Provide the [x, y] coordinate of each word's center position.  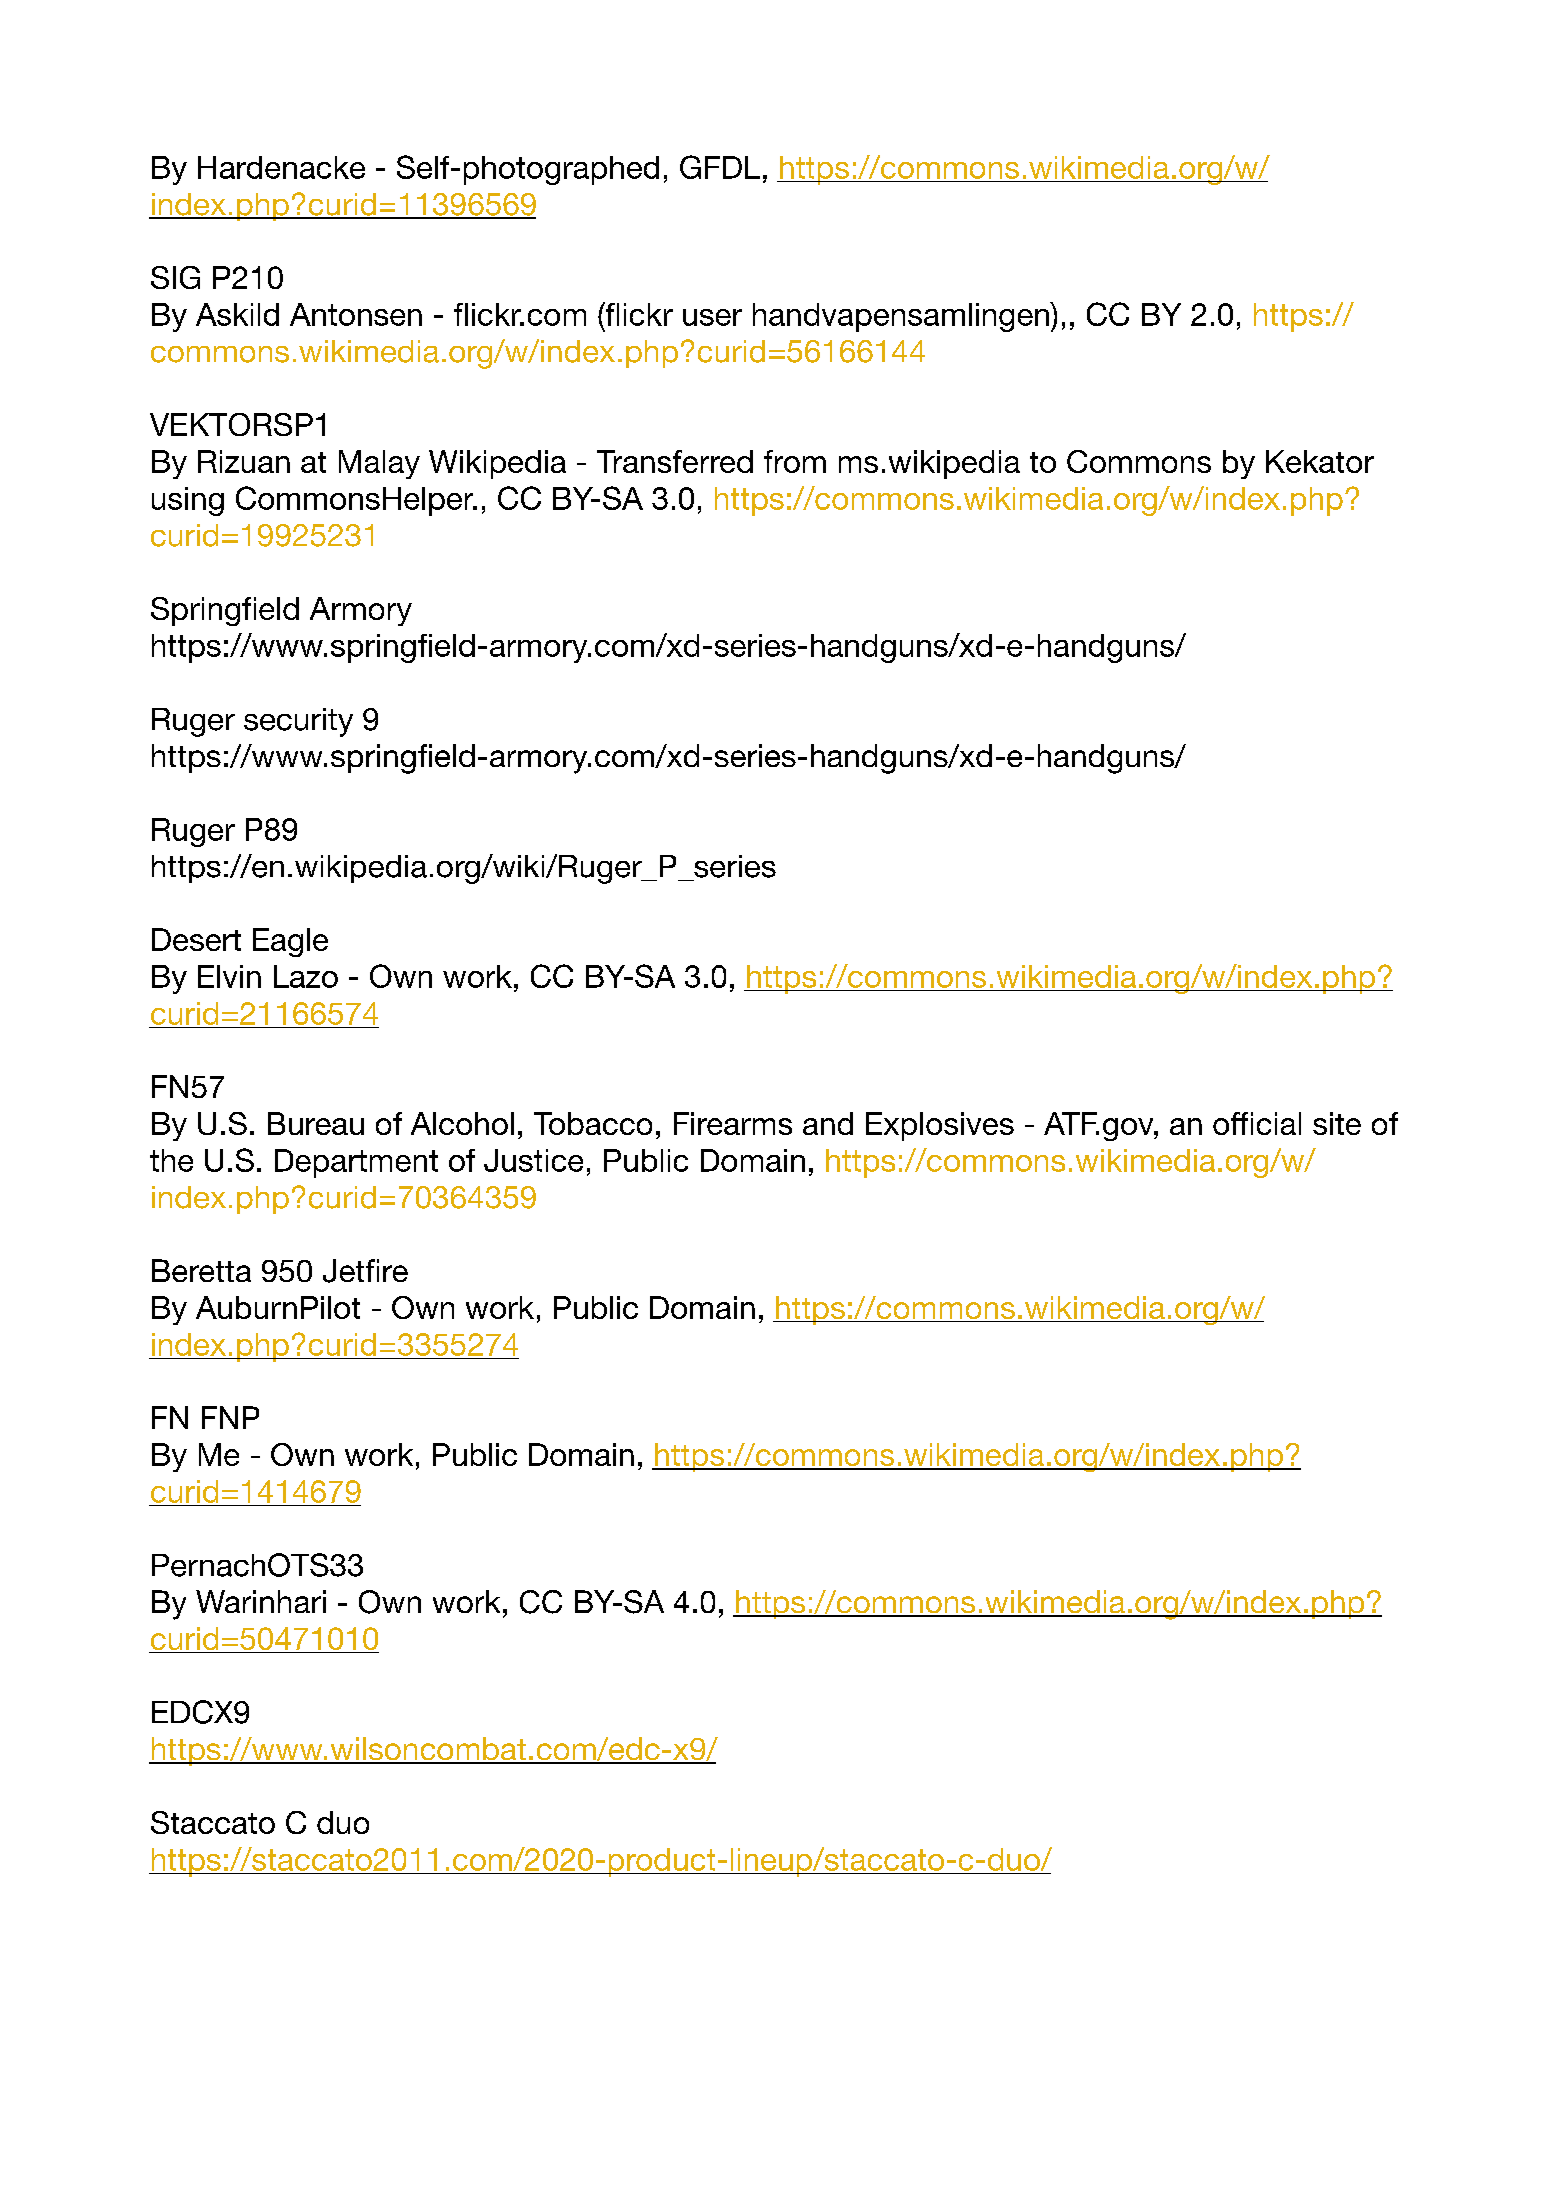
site [1337, 1123]
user [712, 317]
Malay [379, 464]
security [298, 722]
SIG [175, 277]
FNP [230, 1417]
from [795, 461]
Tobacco [593, 1123]
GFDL [720, 167]
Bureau [316, 1123]
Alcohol [462, 1123]
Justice [533, 1160]
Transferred [675, 461]
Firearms [733, 1123]
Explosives [940, 1126]
